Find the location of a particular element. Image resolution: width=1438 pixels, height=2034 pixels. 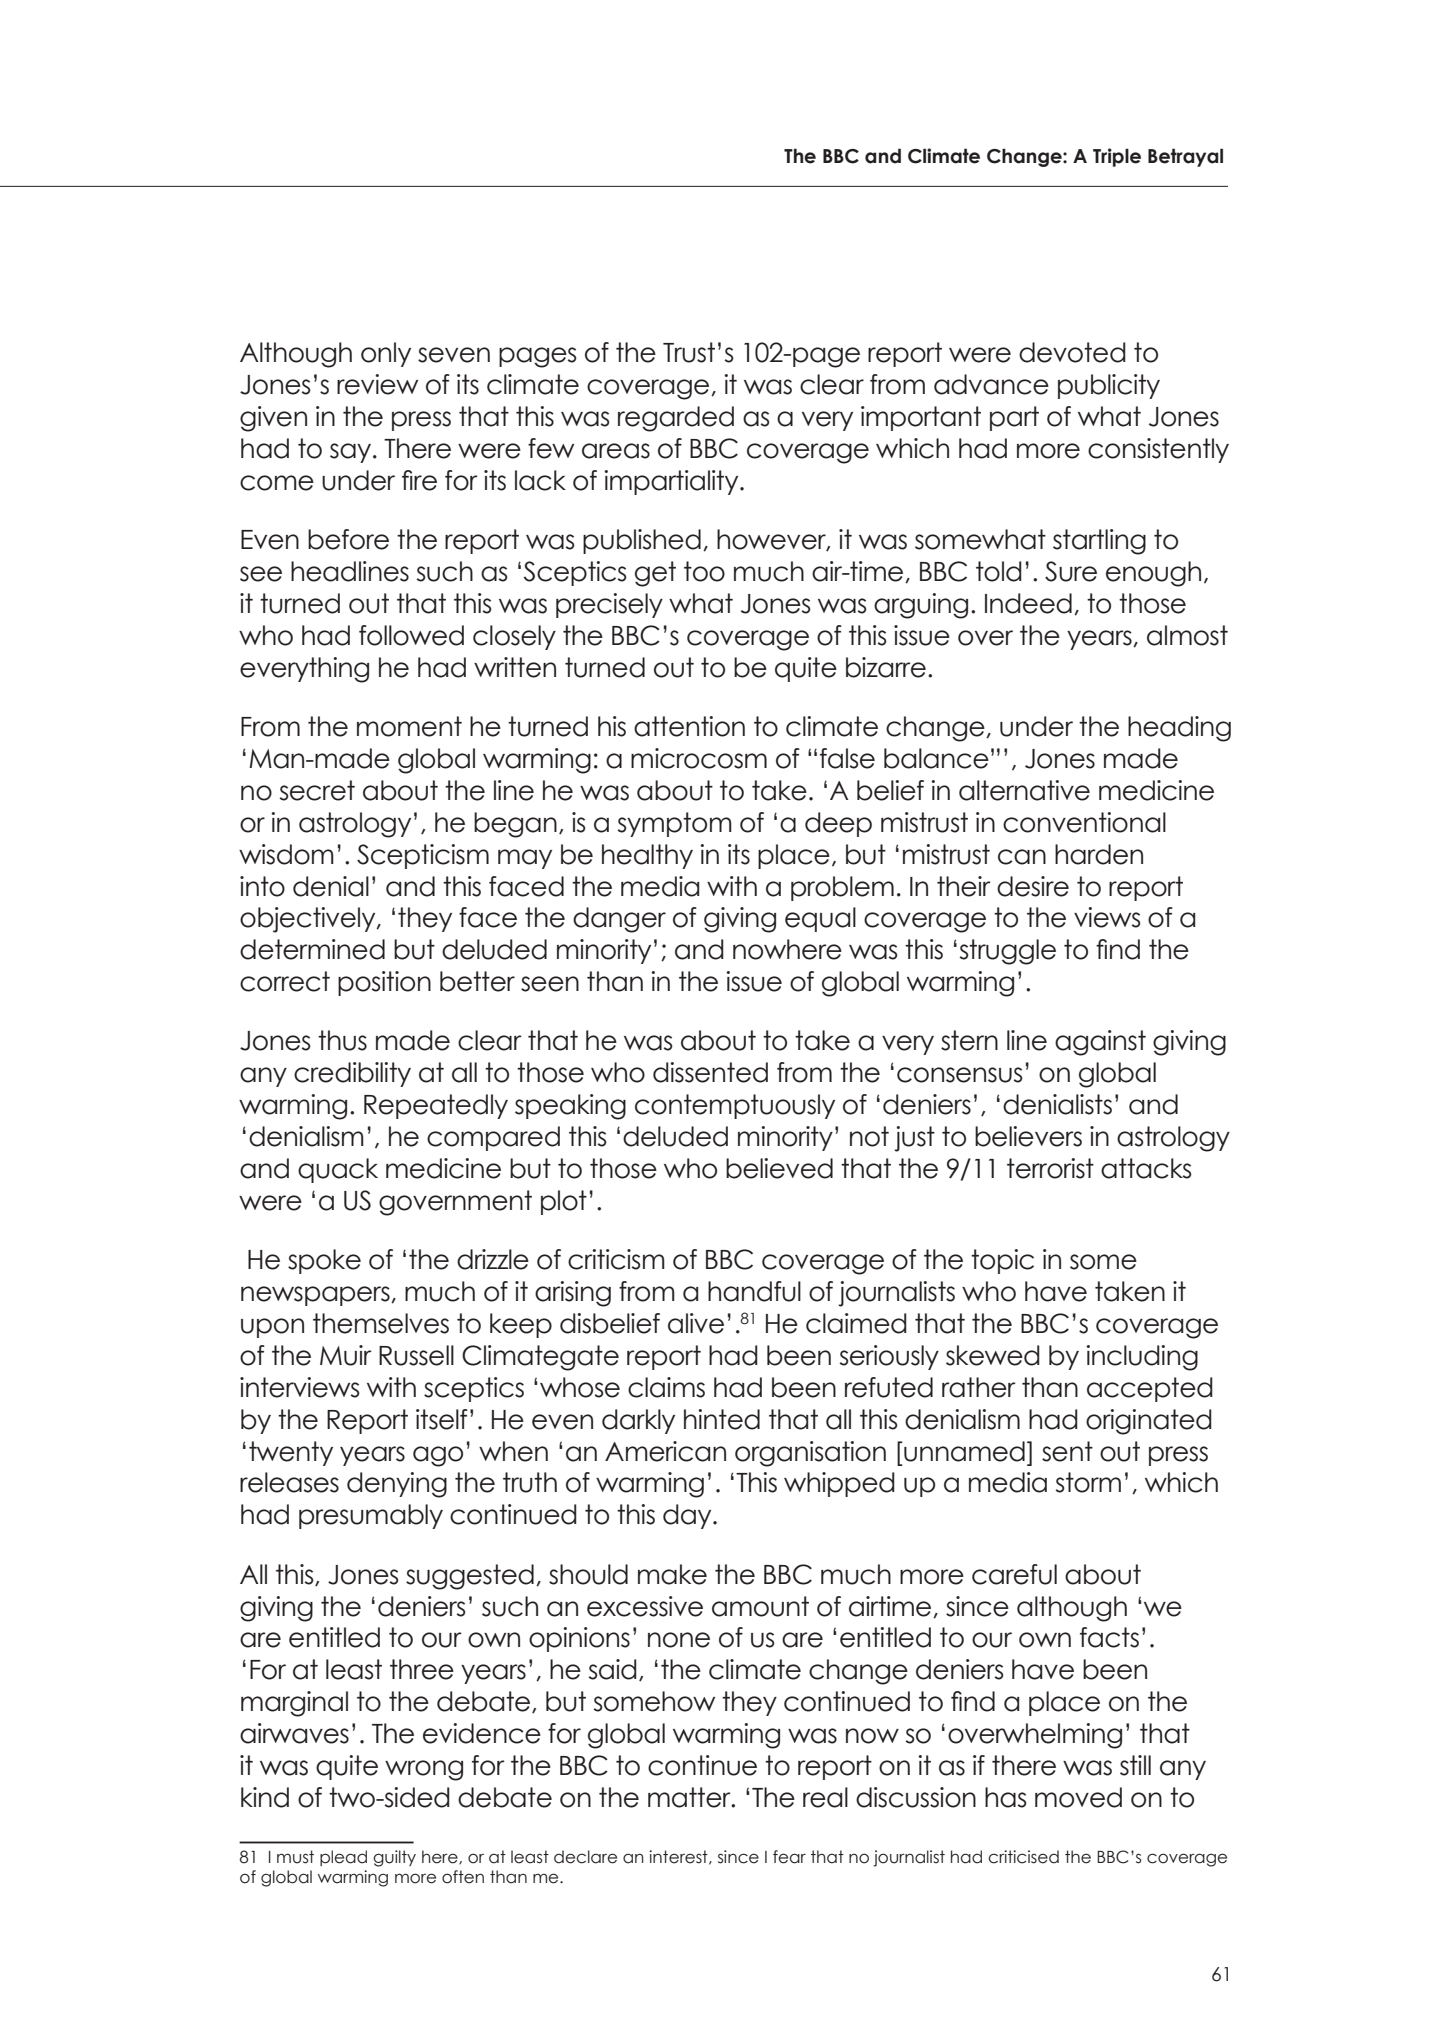

followed is located at coordinates (411, 635).
